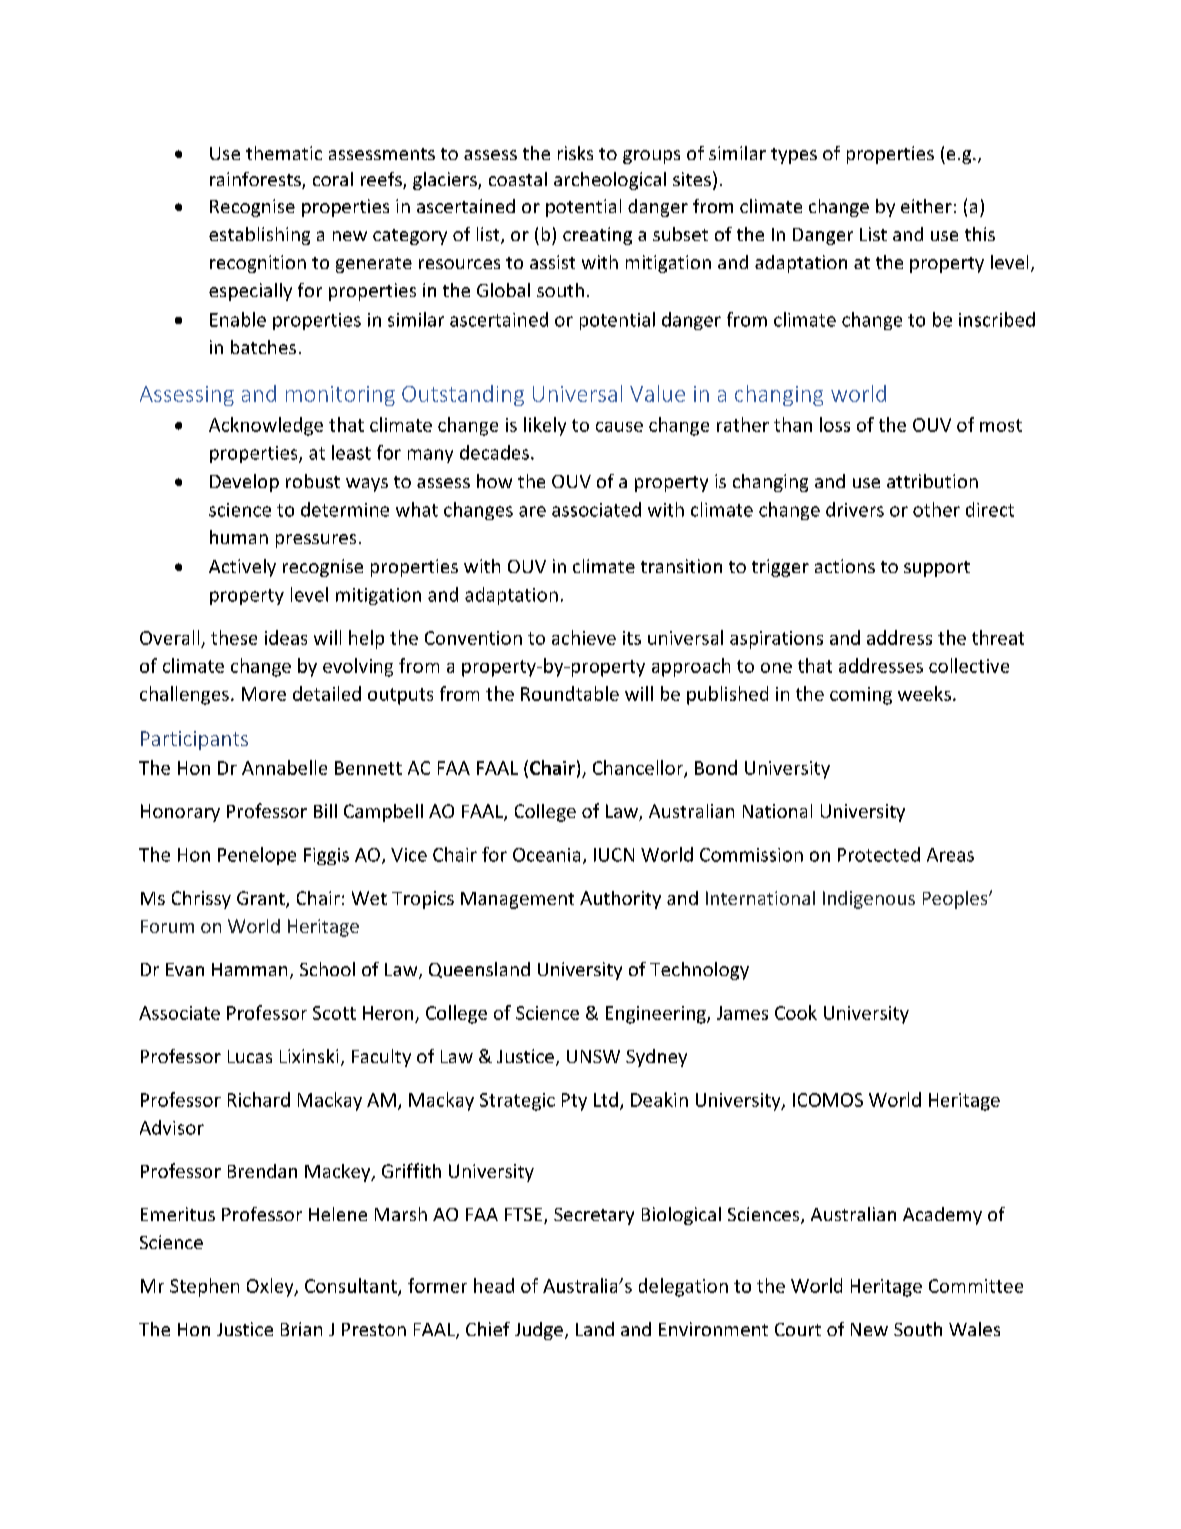 This screenshot has width=1181, height=1529. I want to click on support, so click(937, 569).
